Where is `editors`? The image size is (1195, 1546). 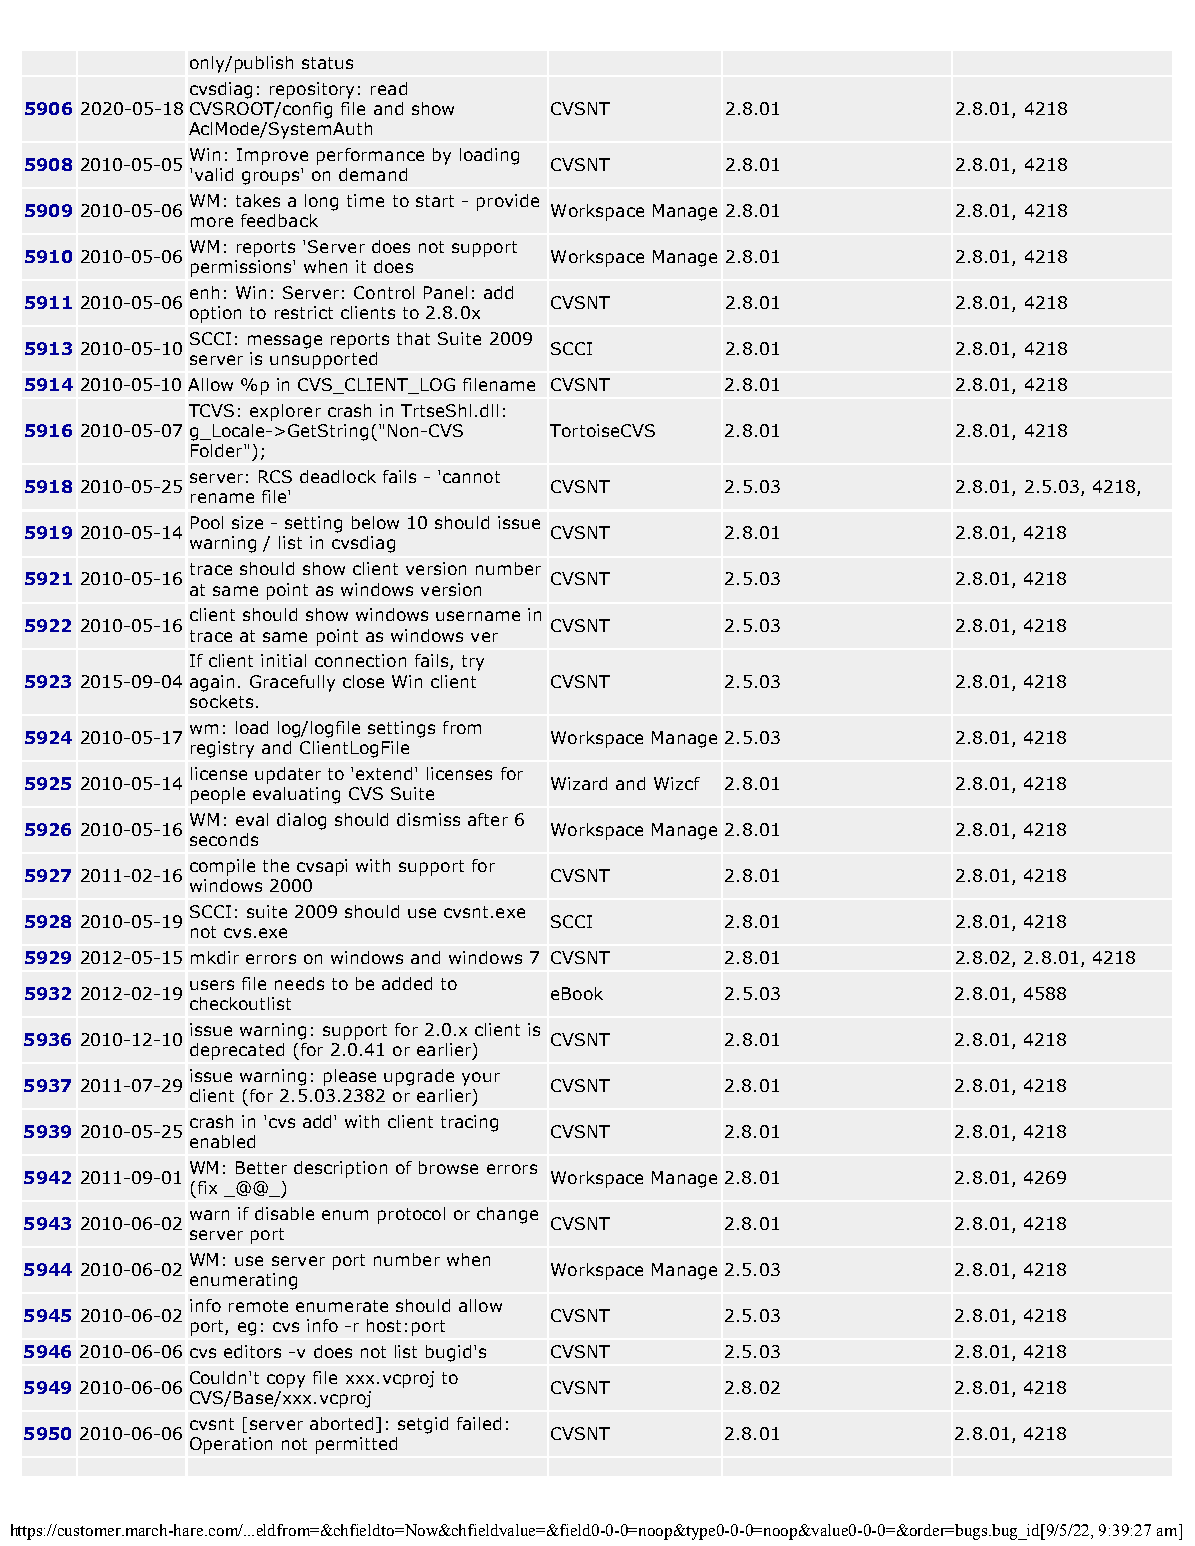
editors is located at coordinates (252, 1351).
